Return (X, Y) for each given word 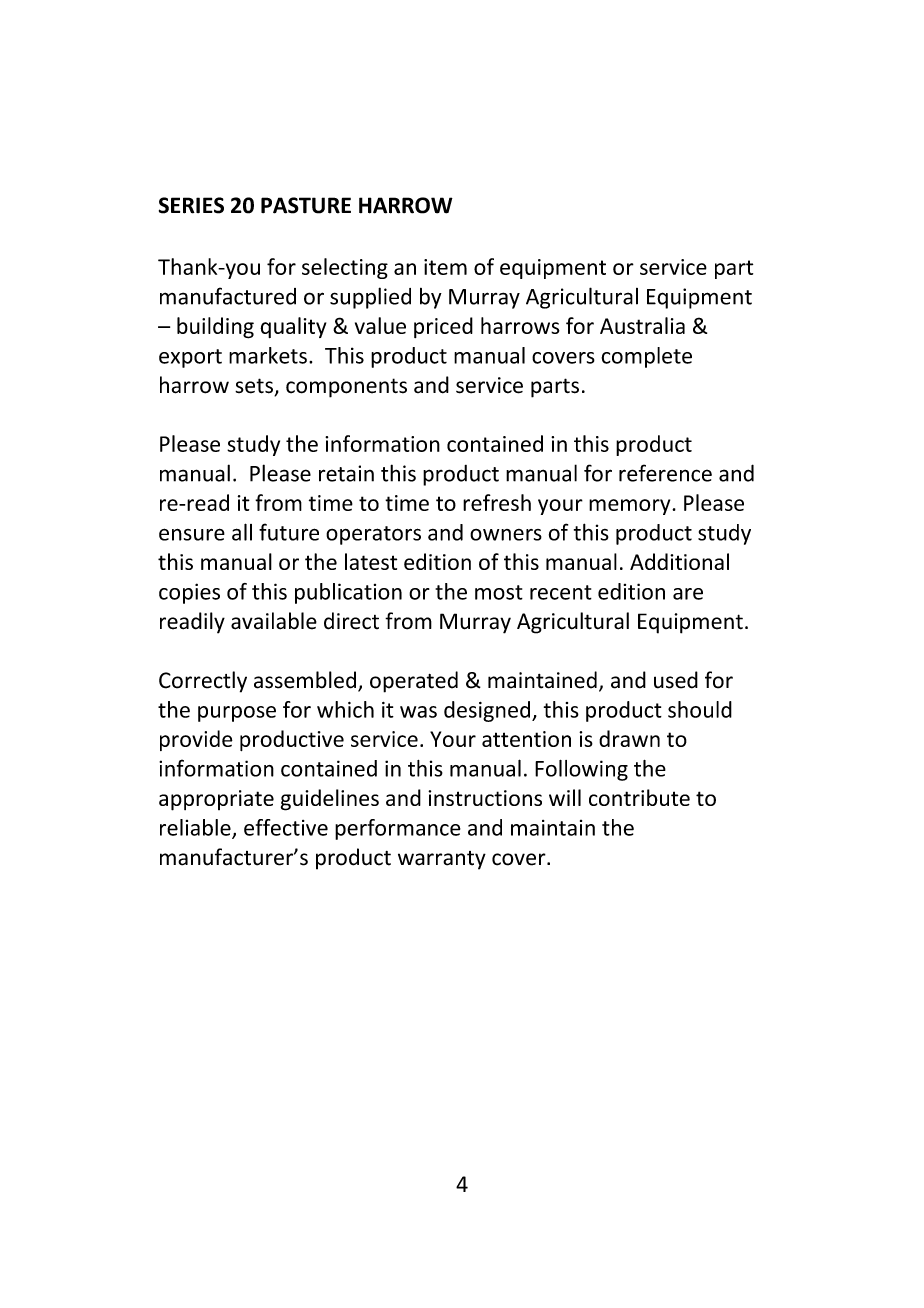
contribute (639, 797)
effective (286, 827)
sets (255, 387)
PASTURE (306, 205)
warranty (442, 860)
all (242, 532)
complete (646, 357)
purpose (237, 714)
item (445, 267)
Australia (642, 325)
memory (631, 507)
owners (506, 535)
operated (414, 682)
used (676, 680)
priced (443, 327)
